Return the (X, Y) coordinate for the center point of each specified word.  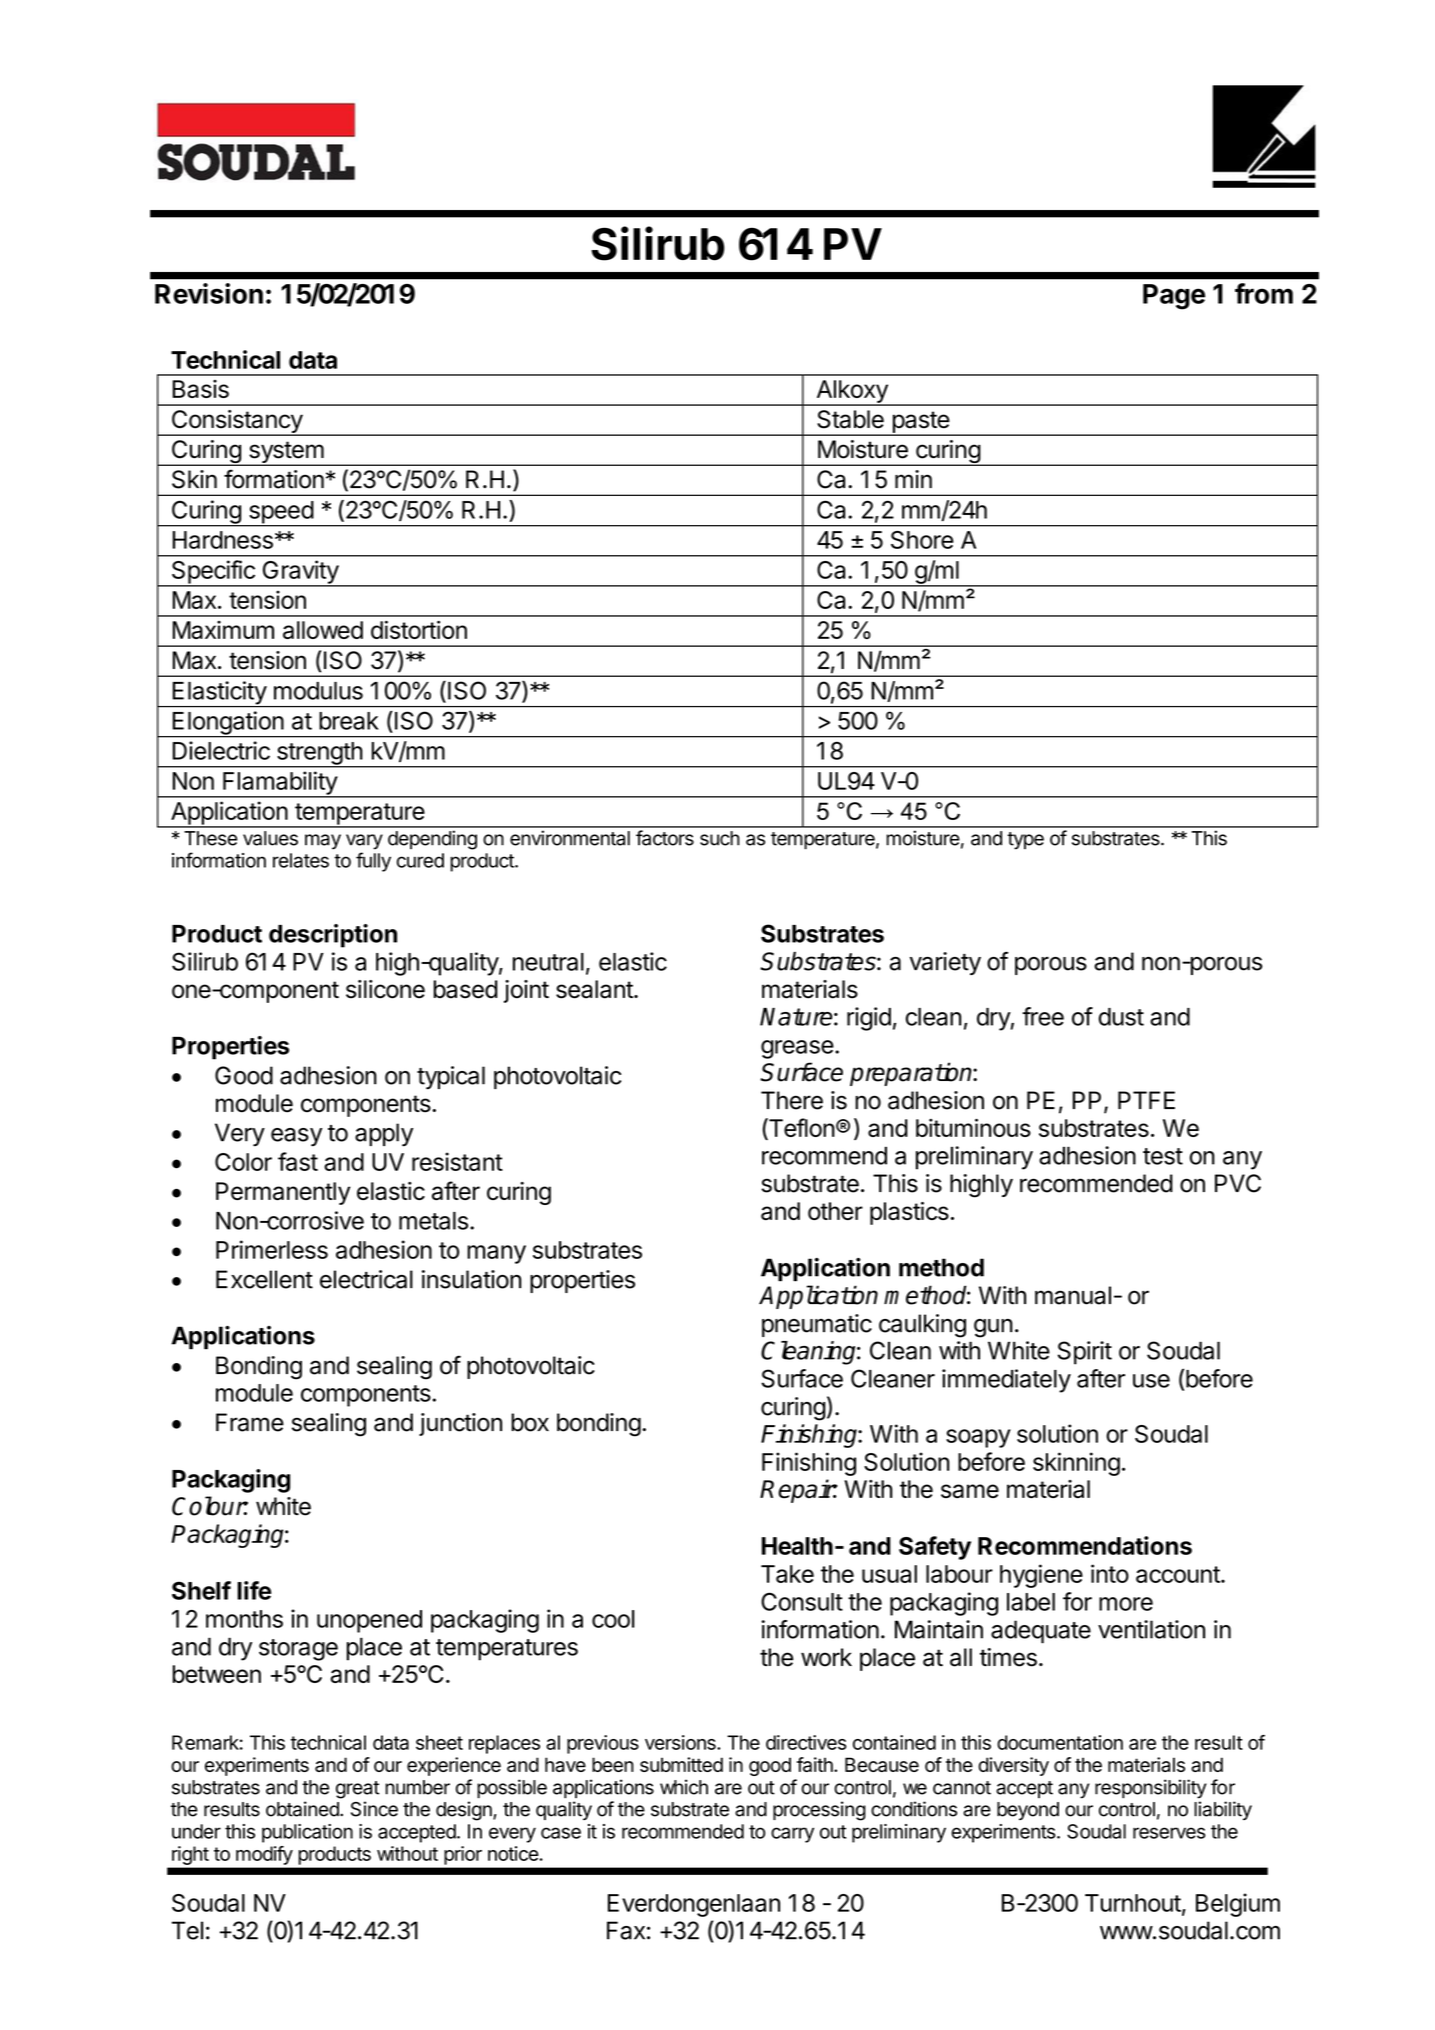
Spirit (1085, 1353)
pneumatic (817, 1325)
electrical (366, 1279)
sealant (595, 989)
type (1025, 841)
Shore (922, 540)
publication (307, 1833)
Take (787, 1574)
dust (1121, 1017)
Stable (850, 419)
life (254, 1590)
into (1110, 1573)
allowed (323, 630)
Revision (209, 293)
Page (1174, 297)
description (333, 936)
